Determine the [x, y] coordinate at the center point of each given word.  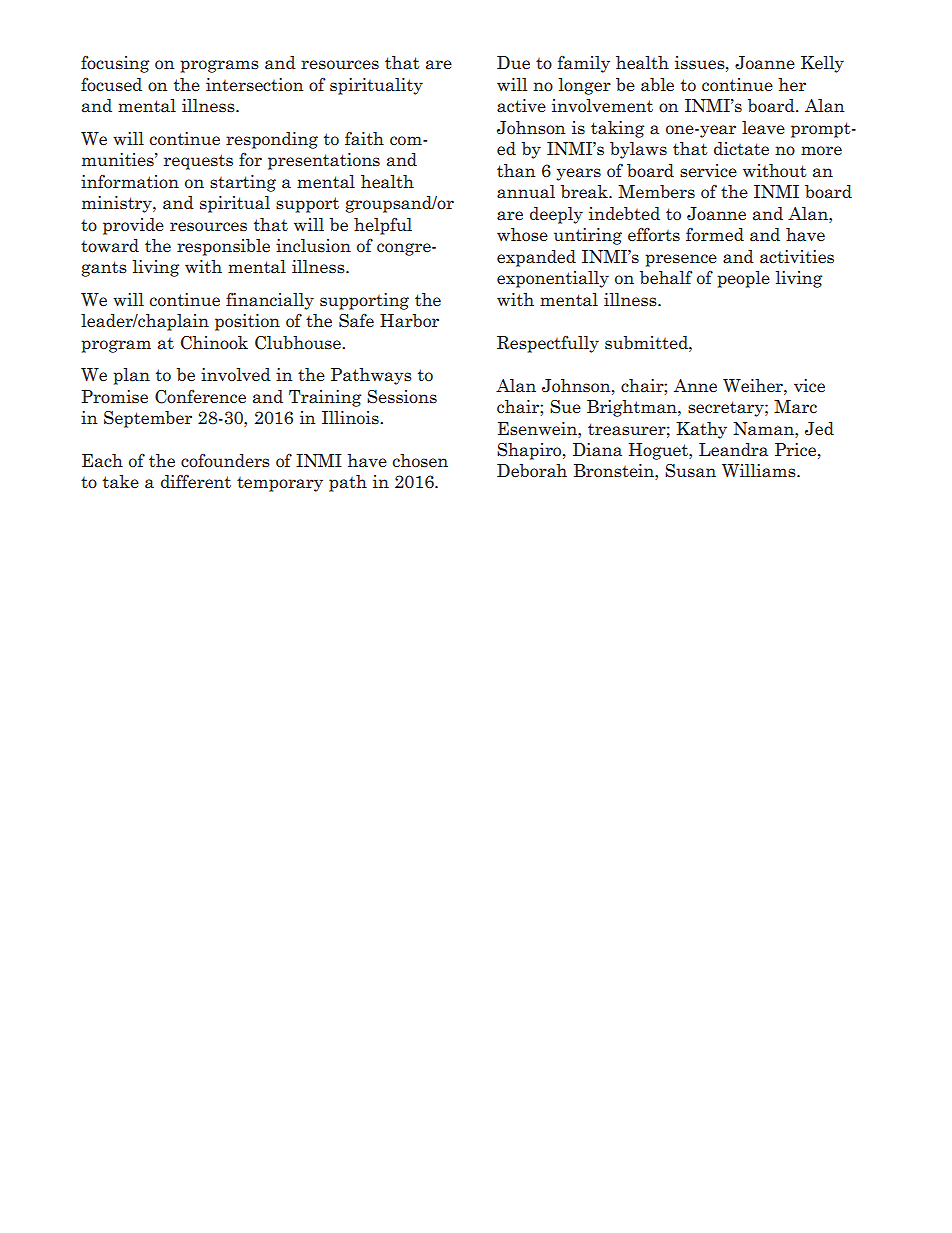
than [516, 171]
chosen [420, 461]
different [196, 482]
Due [513, 63]
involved [236, 374]
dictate [741, 149]
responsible [223, 247]
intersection [254, 85]
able [657, 85]
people [743, 279]
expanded [536, 258]
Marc [795, 407]
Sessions [402, 397]
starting [243, 183]
